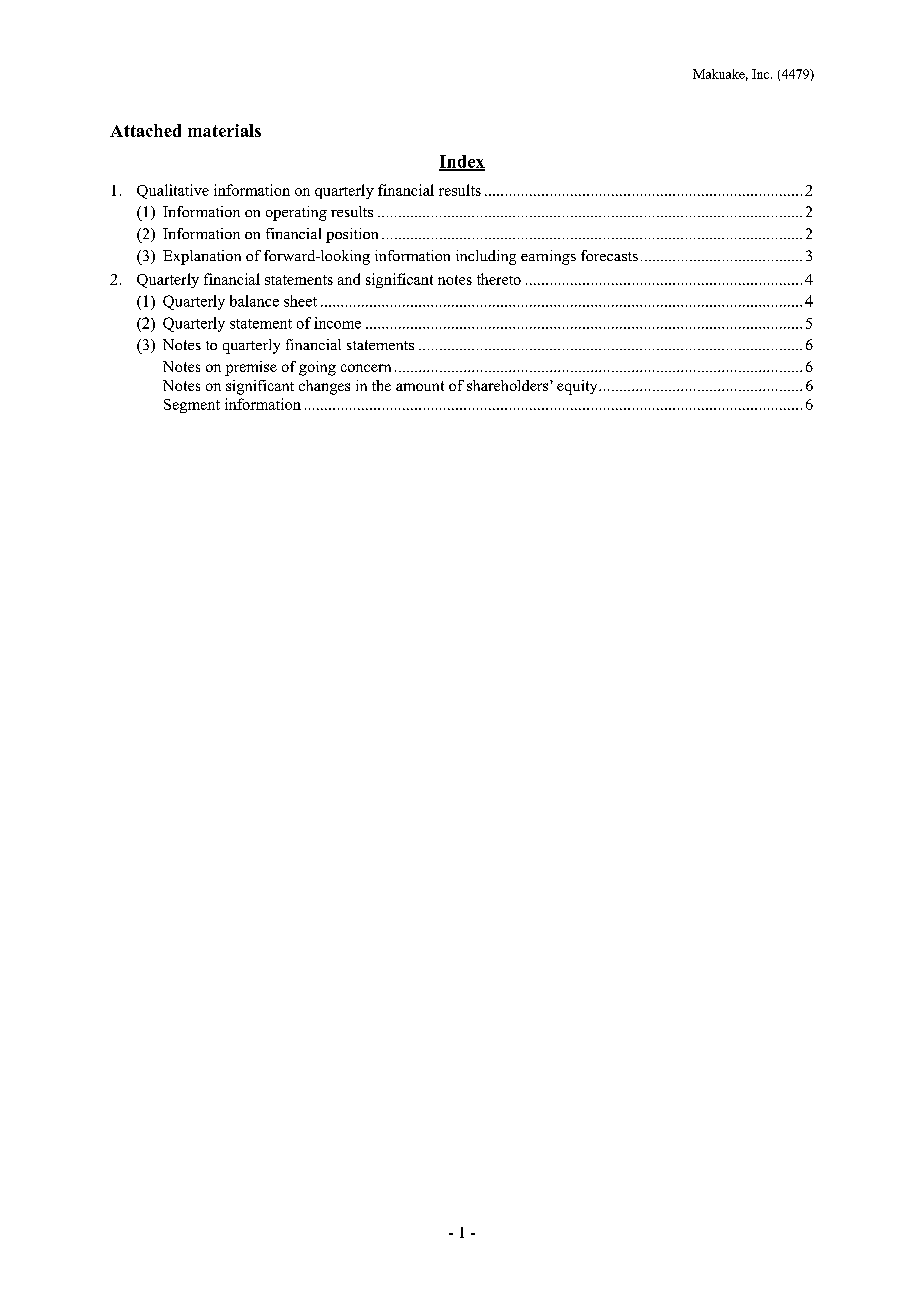 The width and height of the screenshot is (924, 1308). I want to click on and, so click(349, 279).
